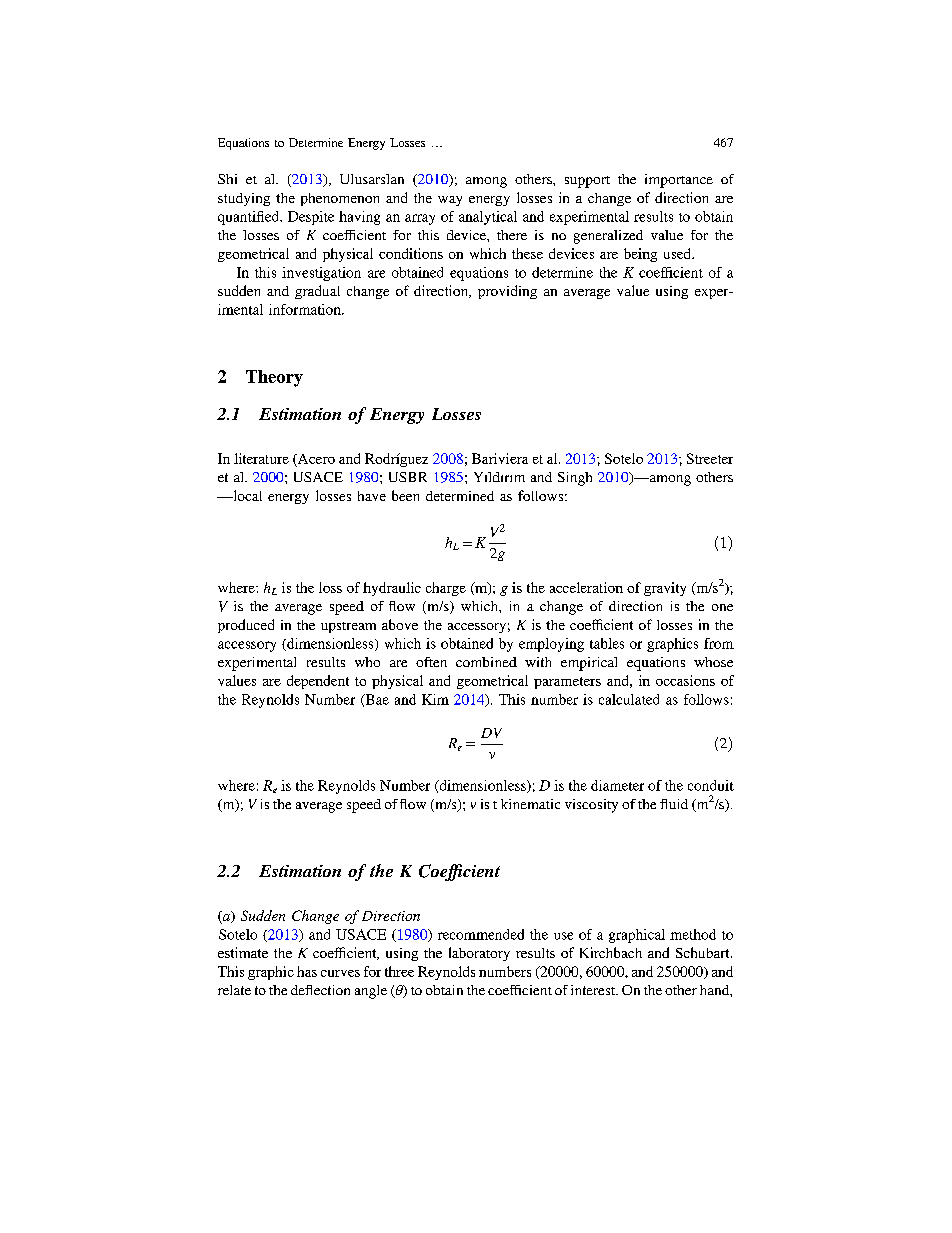  I want to click on importance, so click(679, 181).
